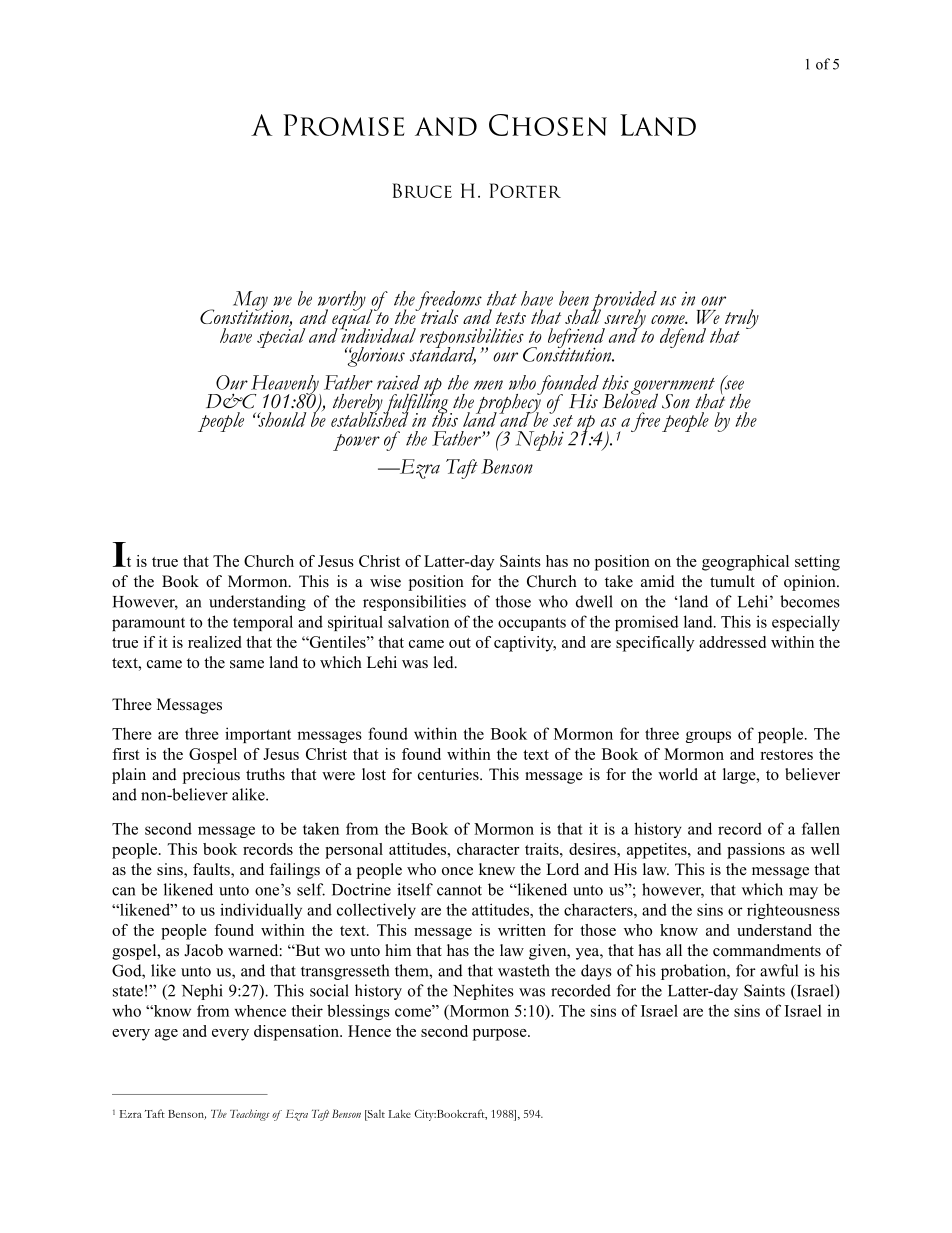  Describe the element at coordinates (732, 642) in the screenshot. I see `addressed` at that location.
